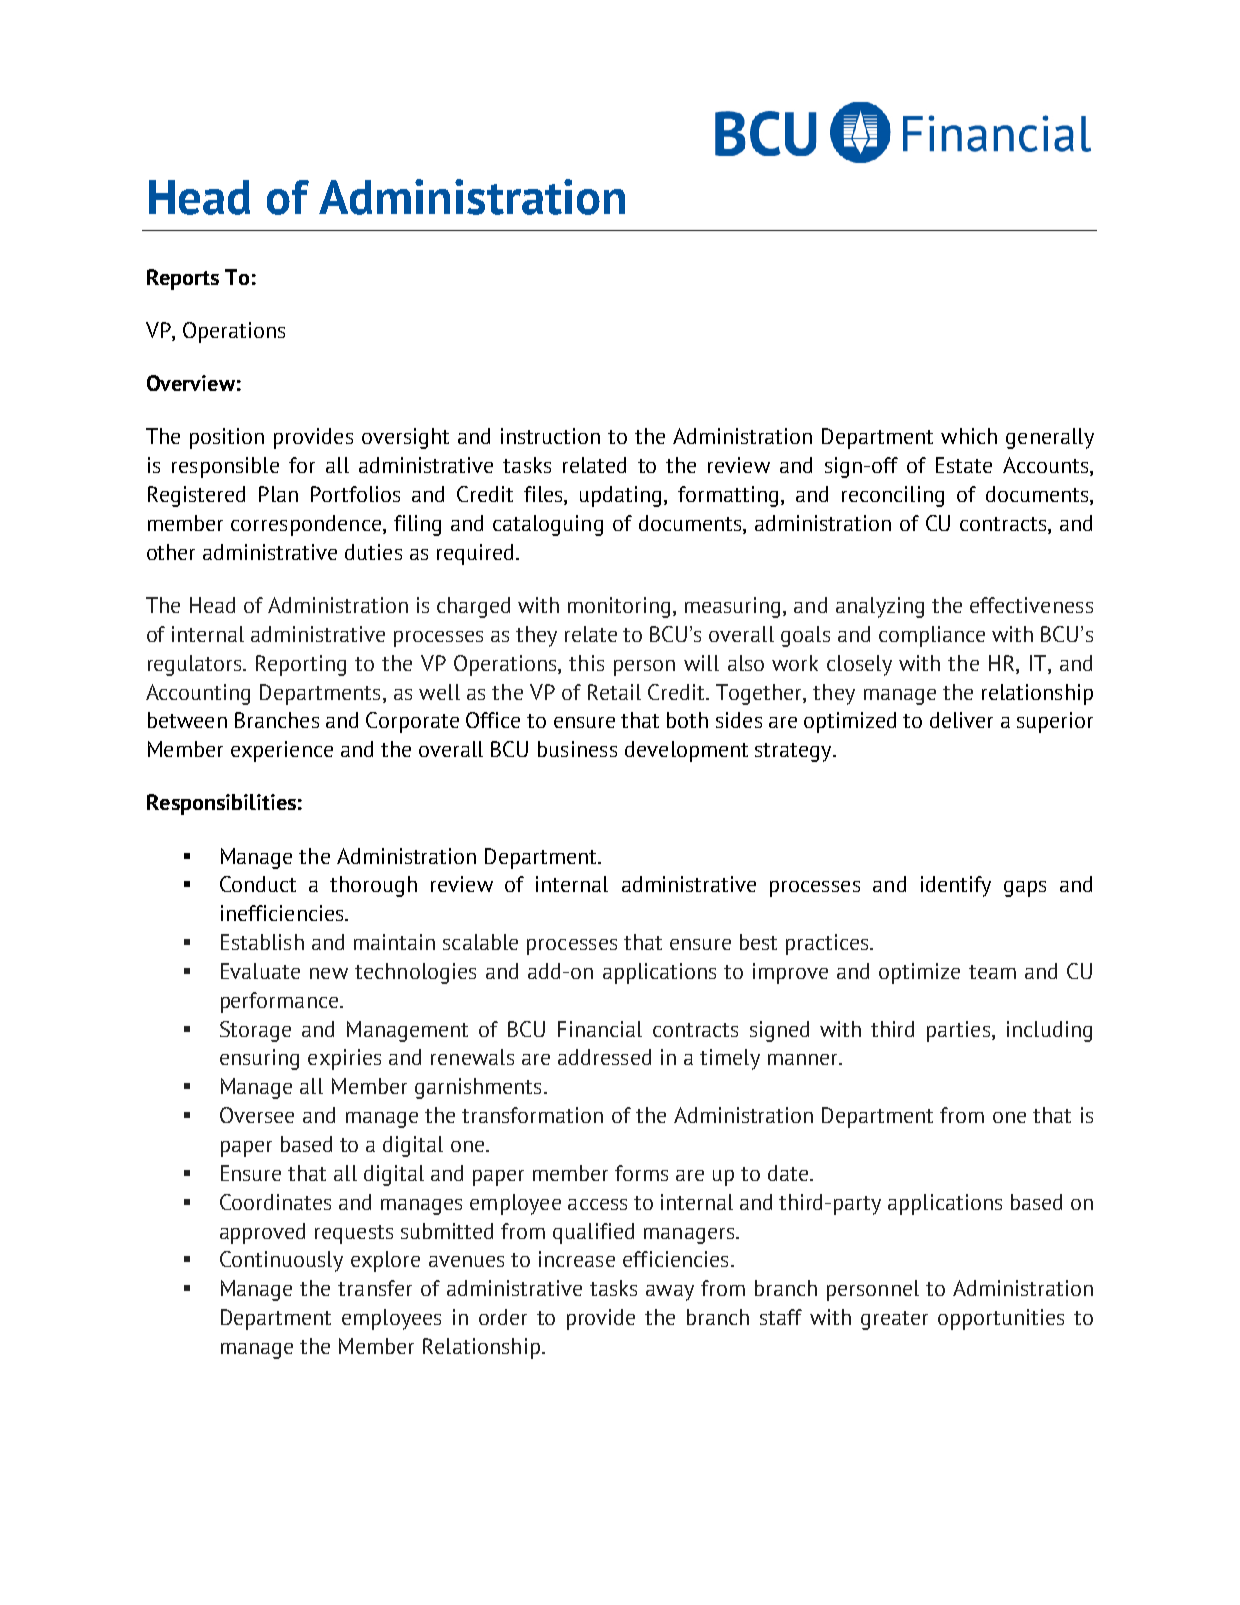 This document has height=1605, width=1240. I want to click on Reports, so click(183, 279).
